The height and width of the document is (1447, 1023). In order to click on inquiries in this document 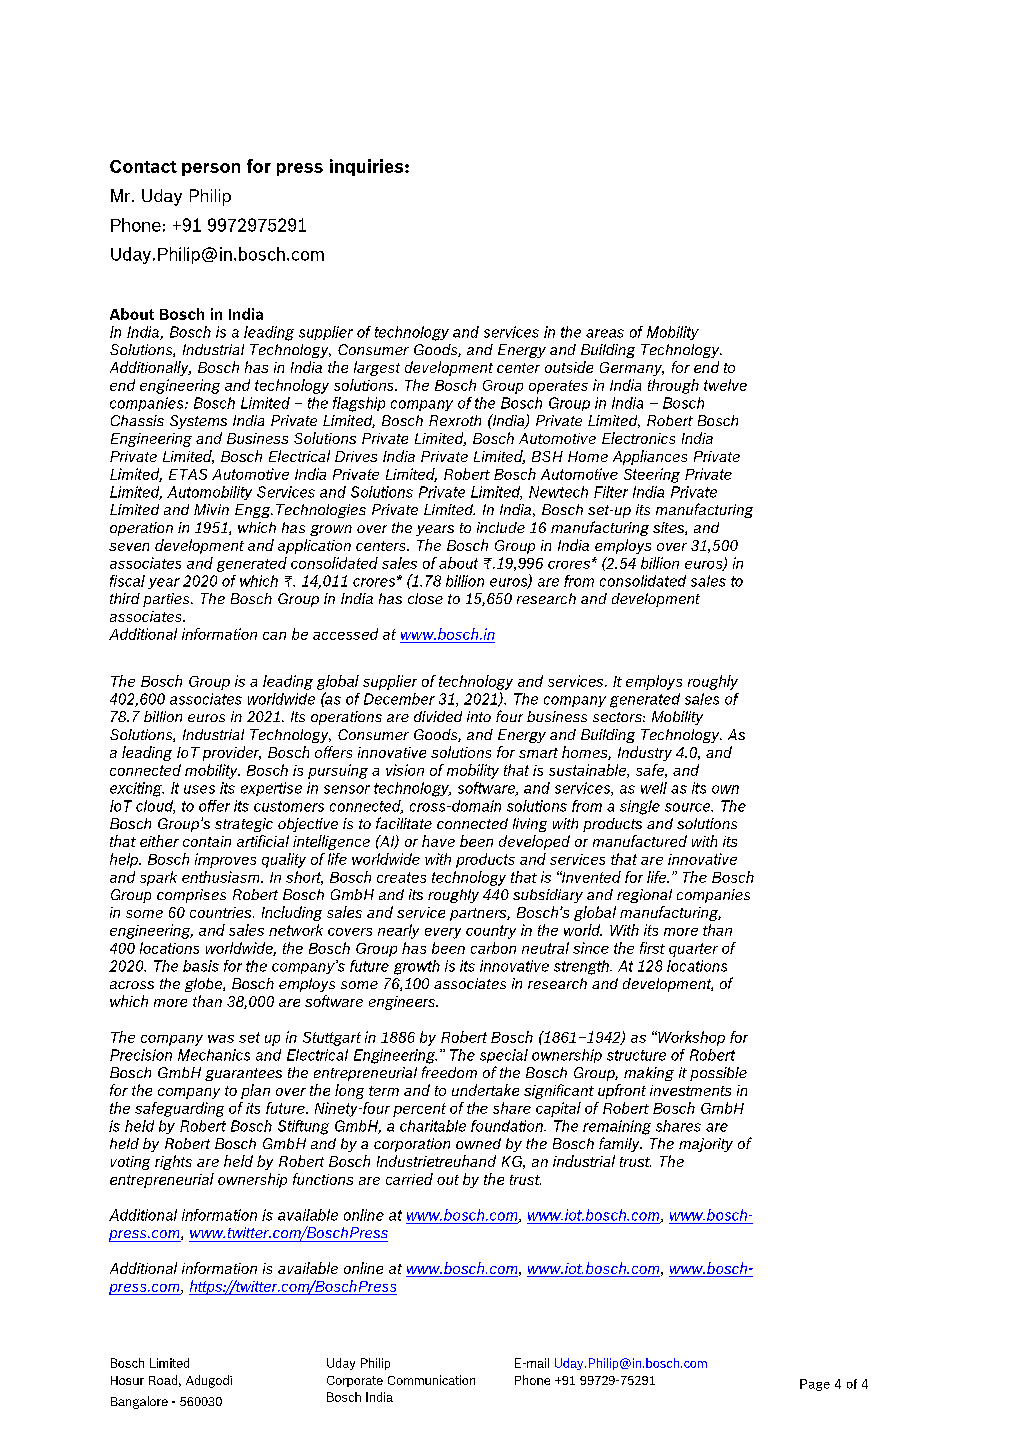, I will do `click(368, 167)`.
